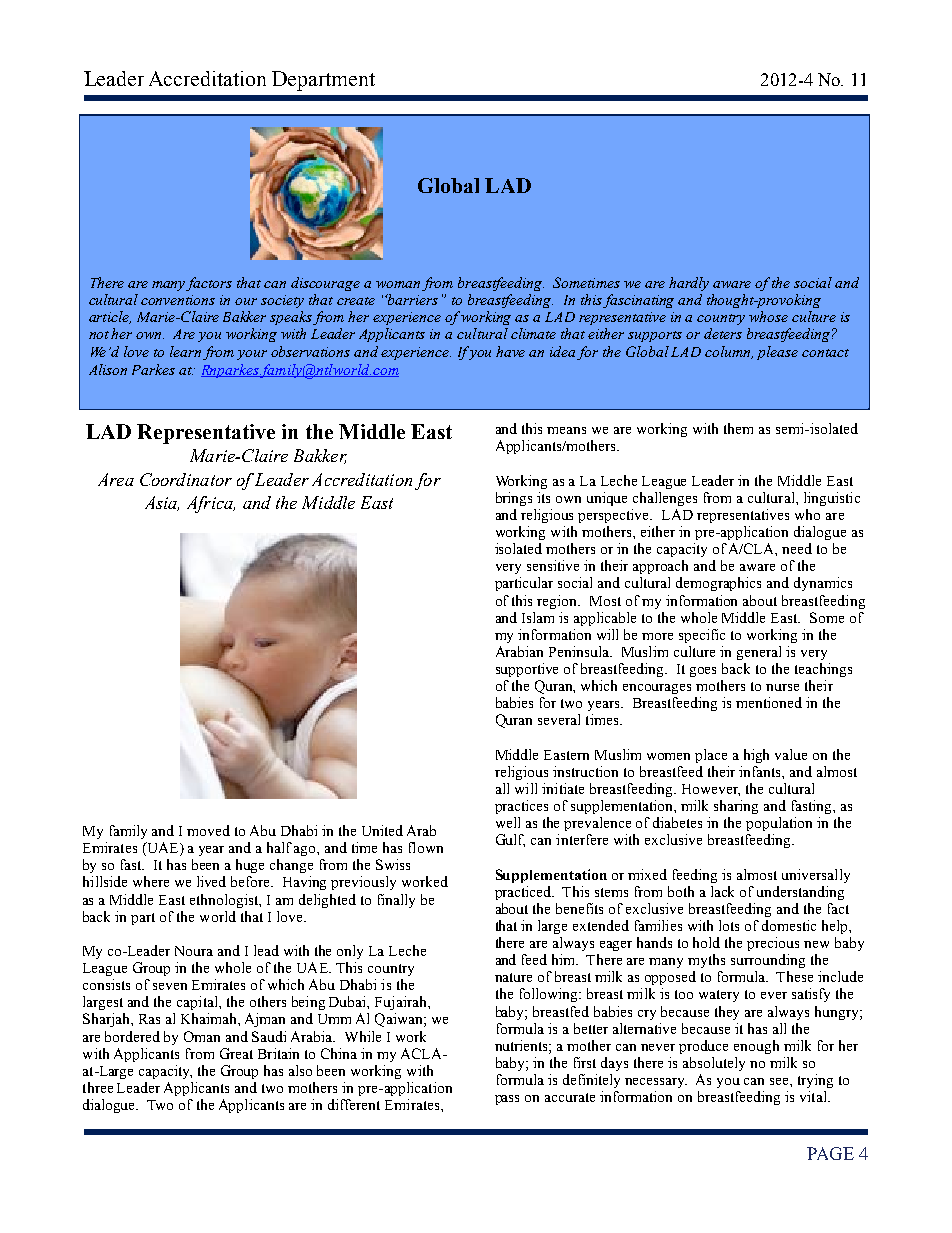  I want to click on whose, so click(768, 316).
